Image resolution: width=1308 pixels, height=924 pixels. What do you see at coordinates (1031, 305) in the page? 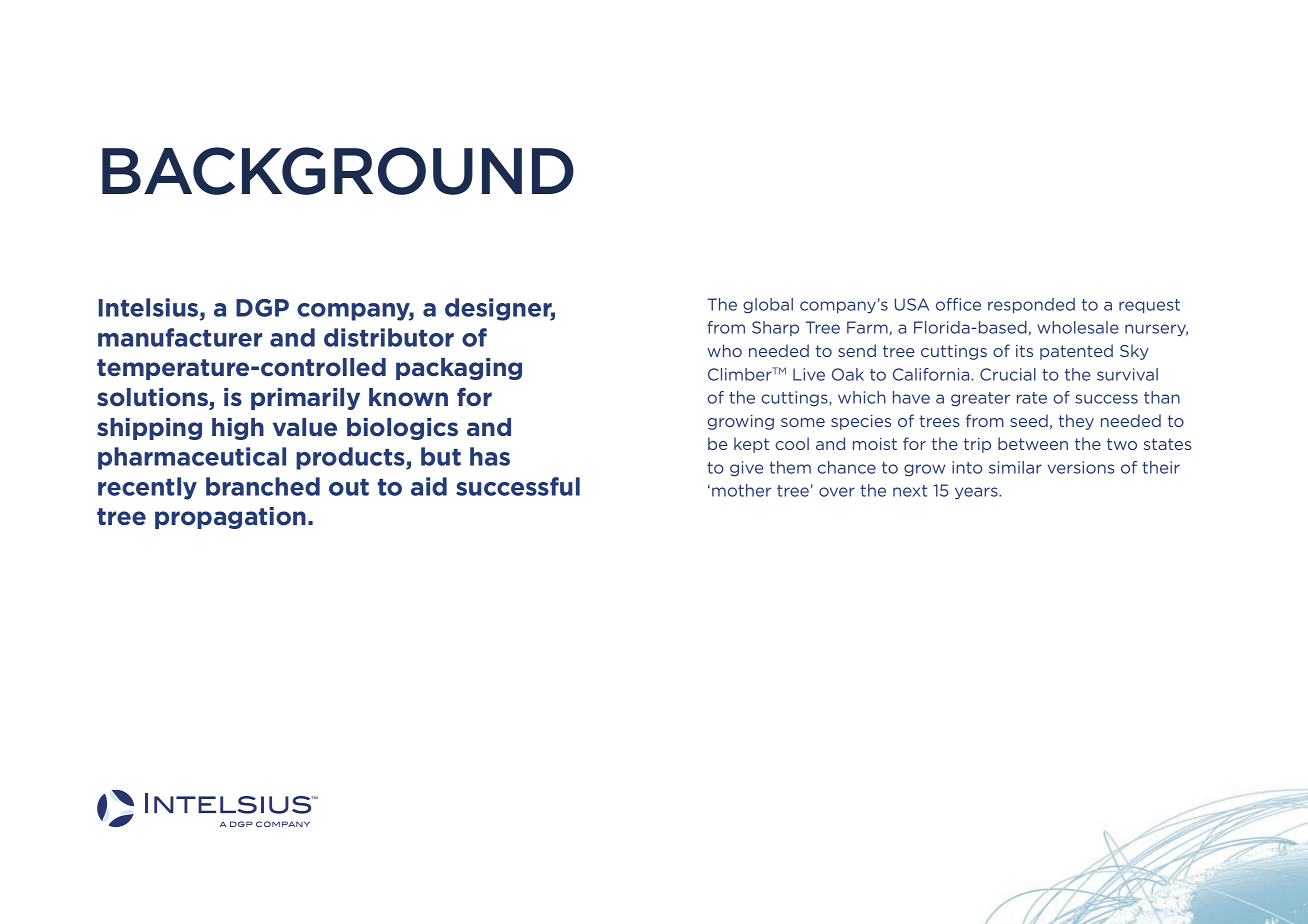
I see `responded` at bounding box center [1031, 305].
